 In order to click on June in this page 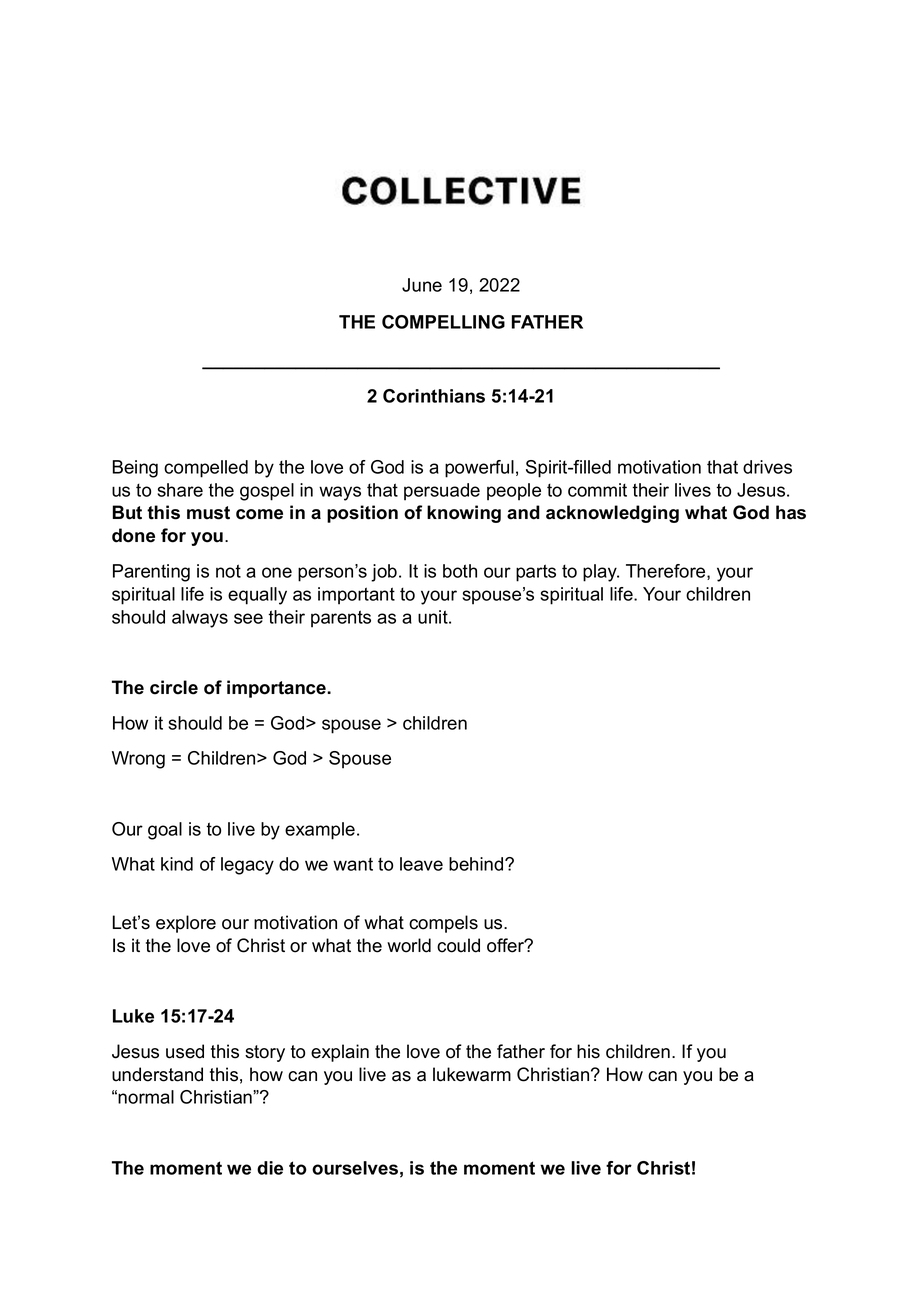, I will do `click(422, 285)`.
